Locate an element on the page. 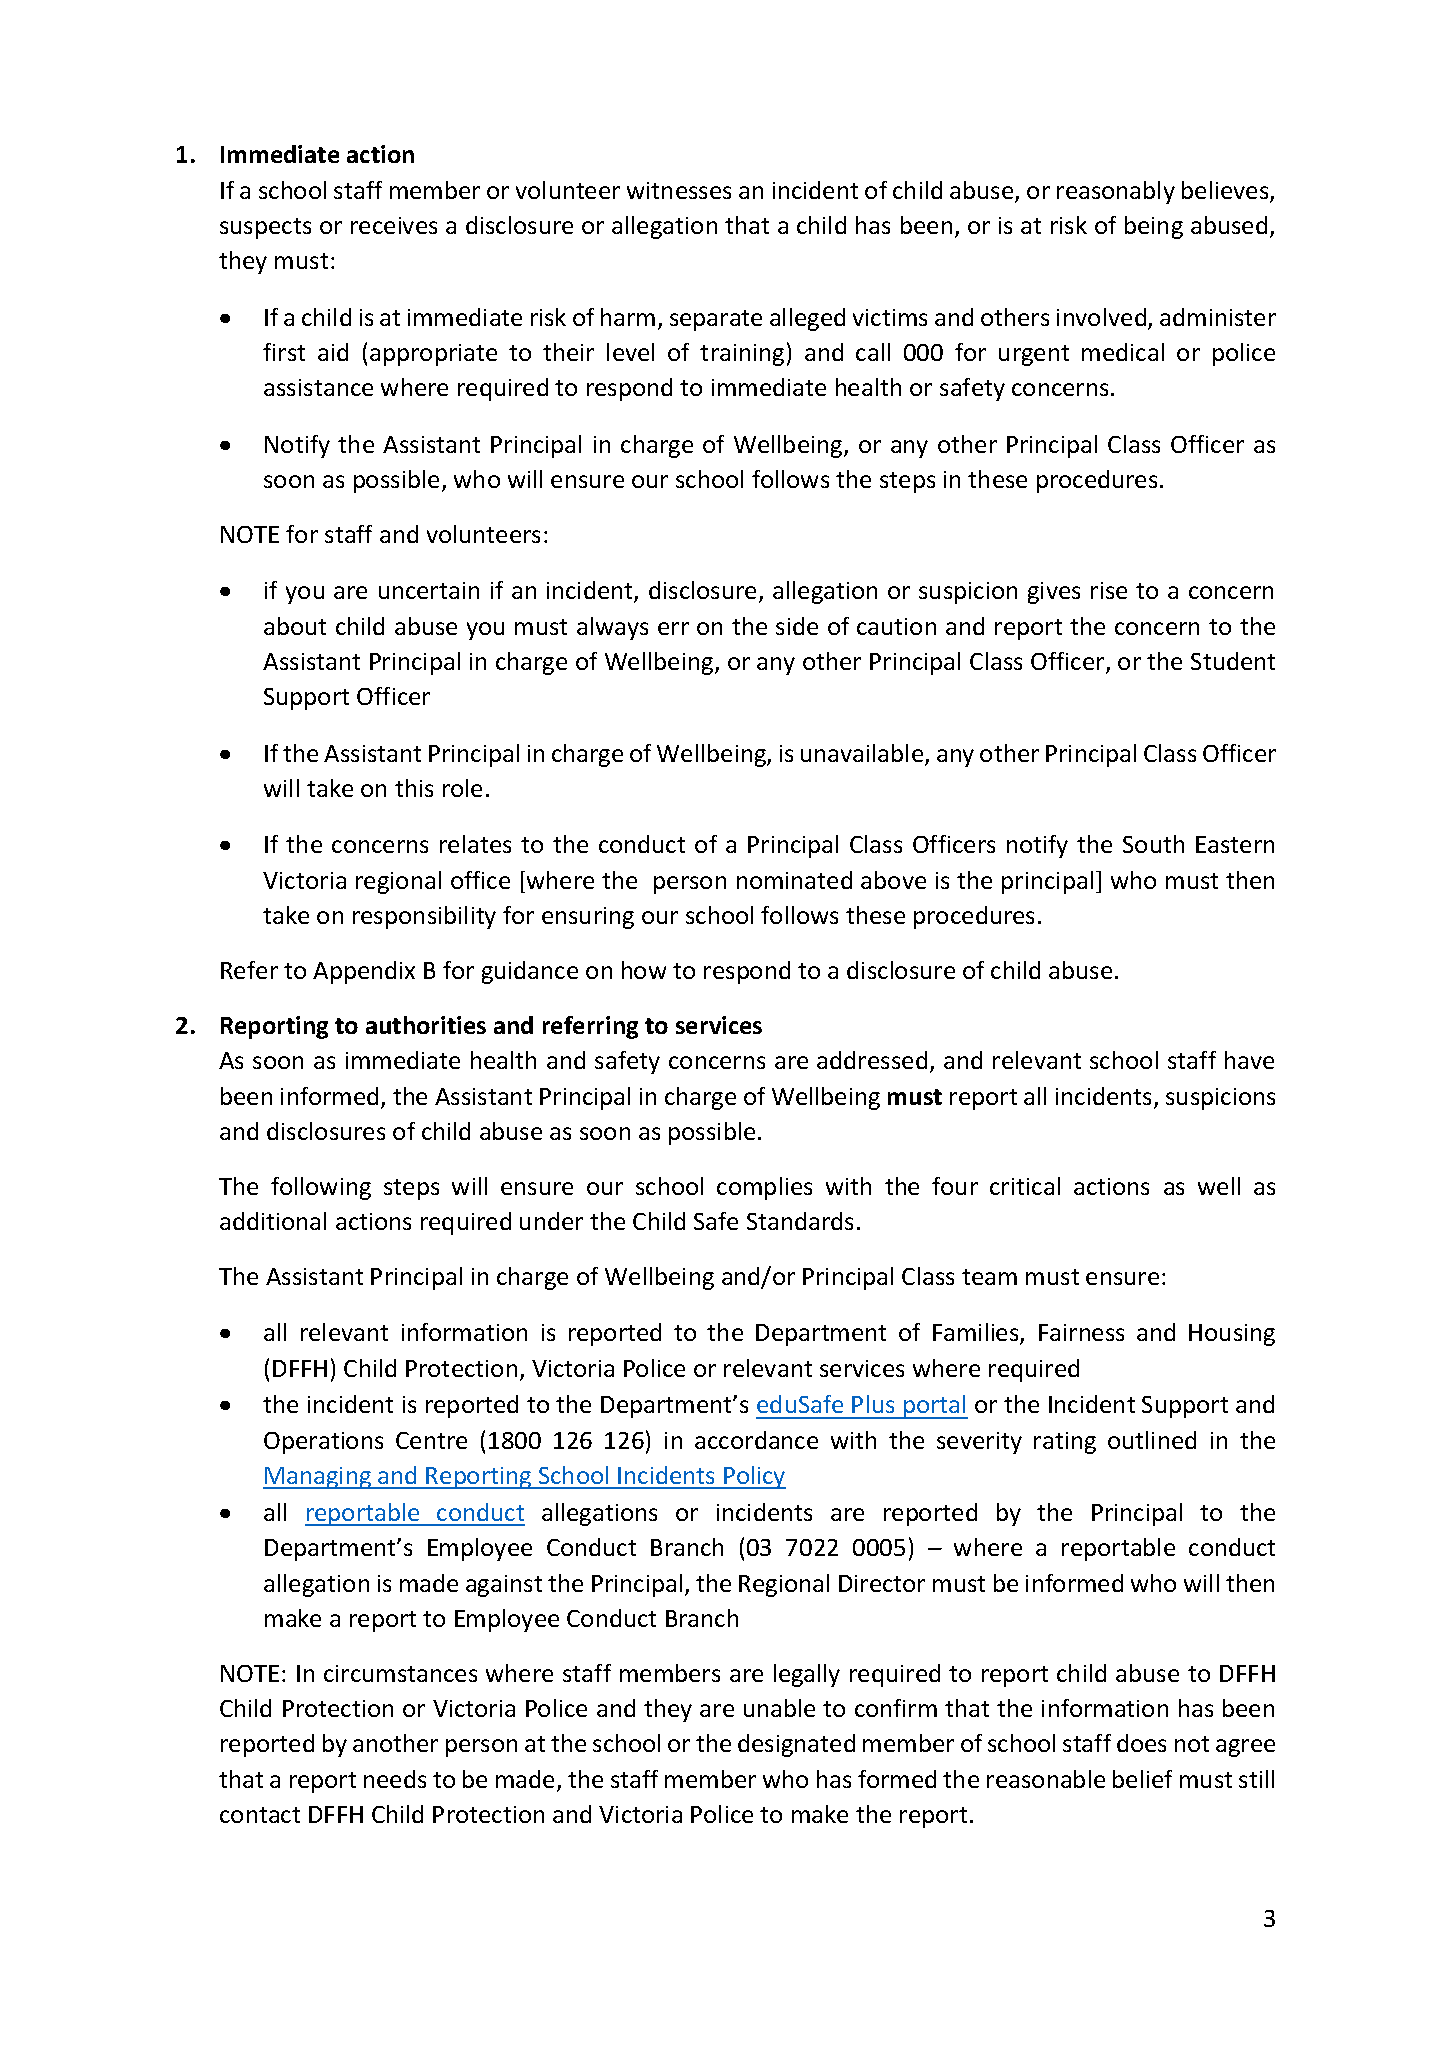 The image size is (1452, 2054). witnesses is located at coordinates (679, 190).
